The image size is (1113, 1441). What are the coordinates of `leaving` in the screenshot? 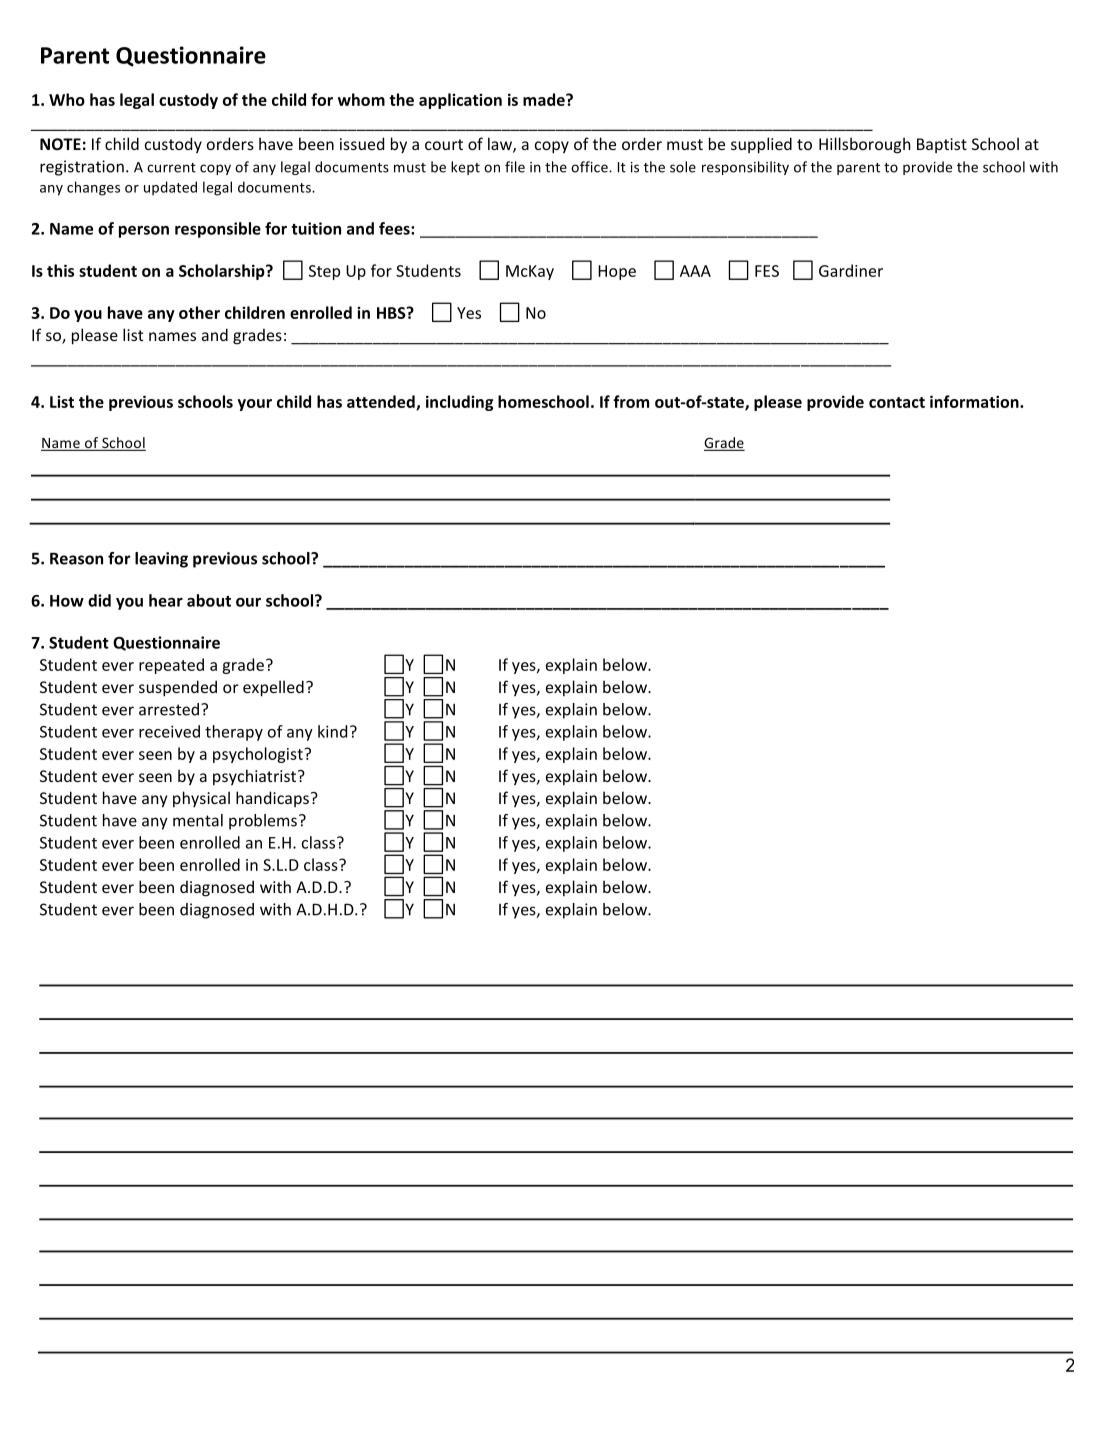 It's located at (161, 560).
